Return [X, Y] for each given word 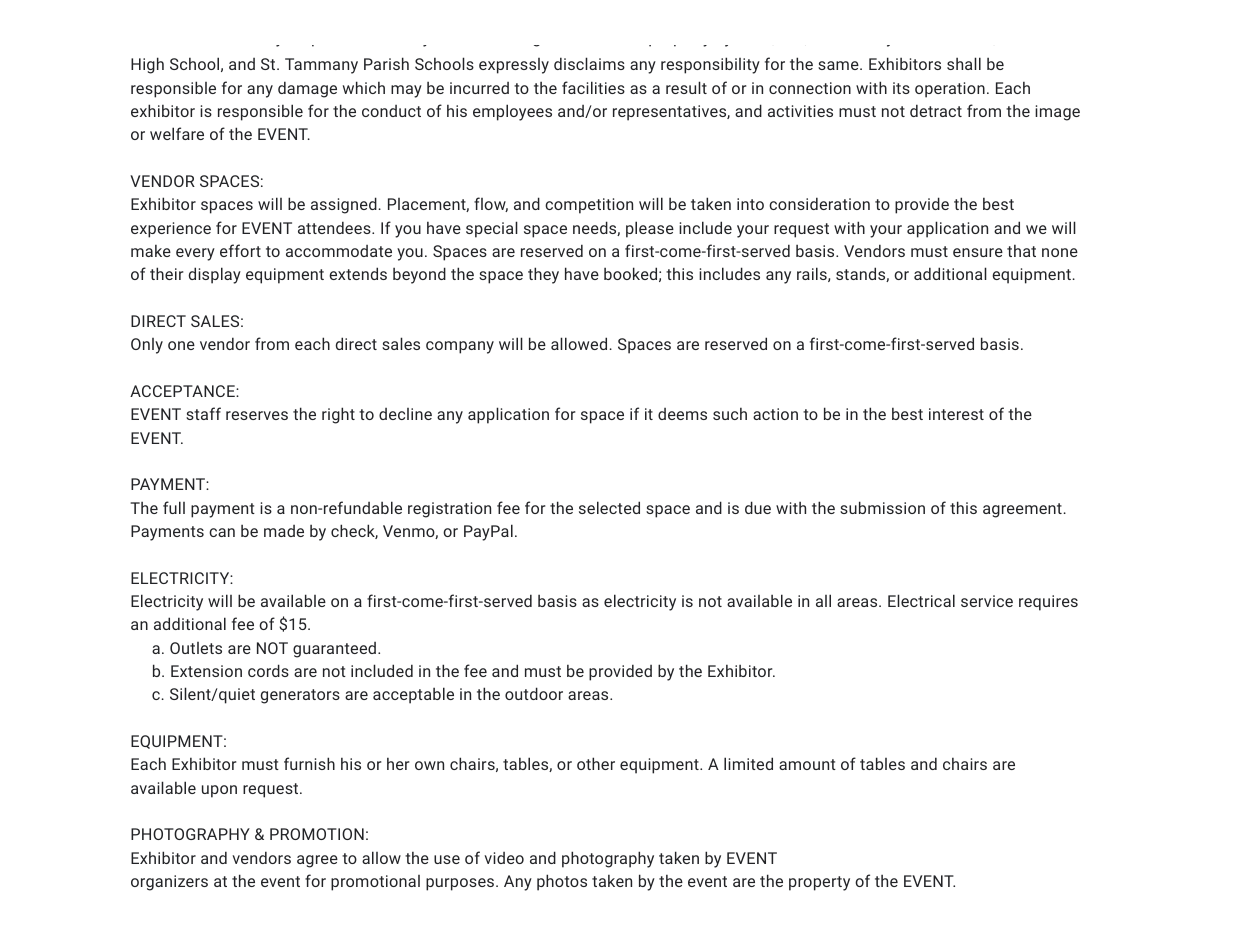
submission [882, 507]
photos [562, 882]
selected [609, 507]
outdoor [534, 693]
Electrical [921, 600]
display [215, 275]
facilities [593, 87]
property [819, 883]
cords [268, 670]
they [543, 275]
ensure [978, 252]
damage [307, 89]
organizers [169, 883]
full [174, 507]
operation [950, 90]
